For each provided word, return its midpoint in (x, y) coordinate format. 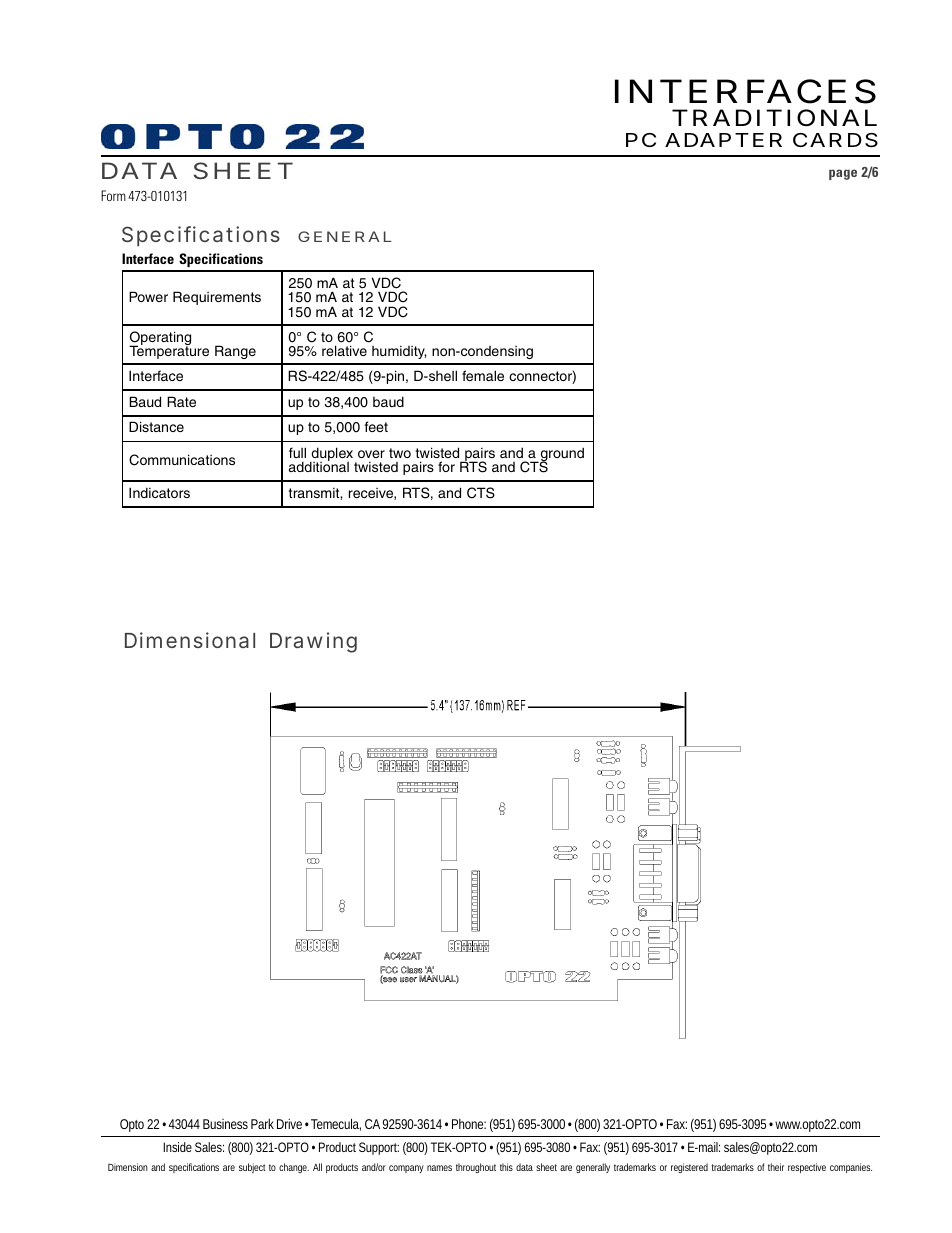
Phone (469, 1124)
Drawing (313, 642)
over (371, 454)
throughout (476, 1168)
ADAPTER (723, 140)
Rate (181, 401)
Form (113, 195)
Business (225, 1124)
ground (561, 455)
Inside (177, 1147)
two (400, 453)
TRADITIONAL (774, 118)
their (776, 1167)
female (483, 375)
